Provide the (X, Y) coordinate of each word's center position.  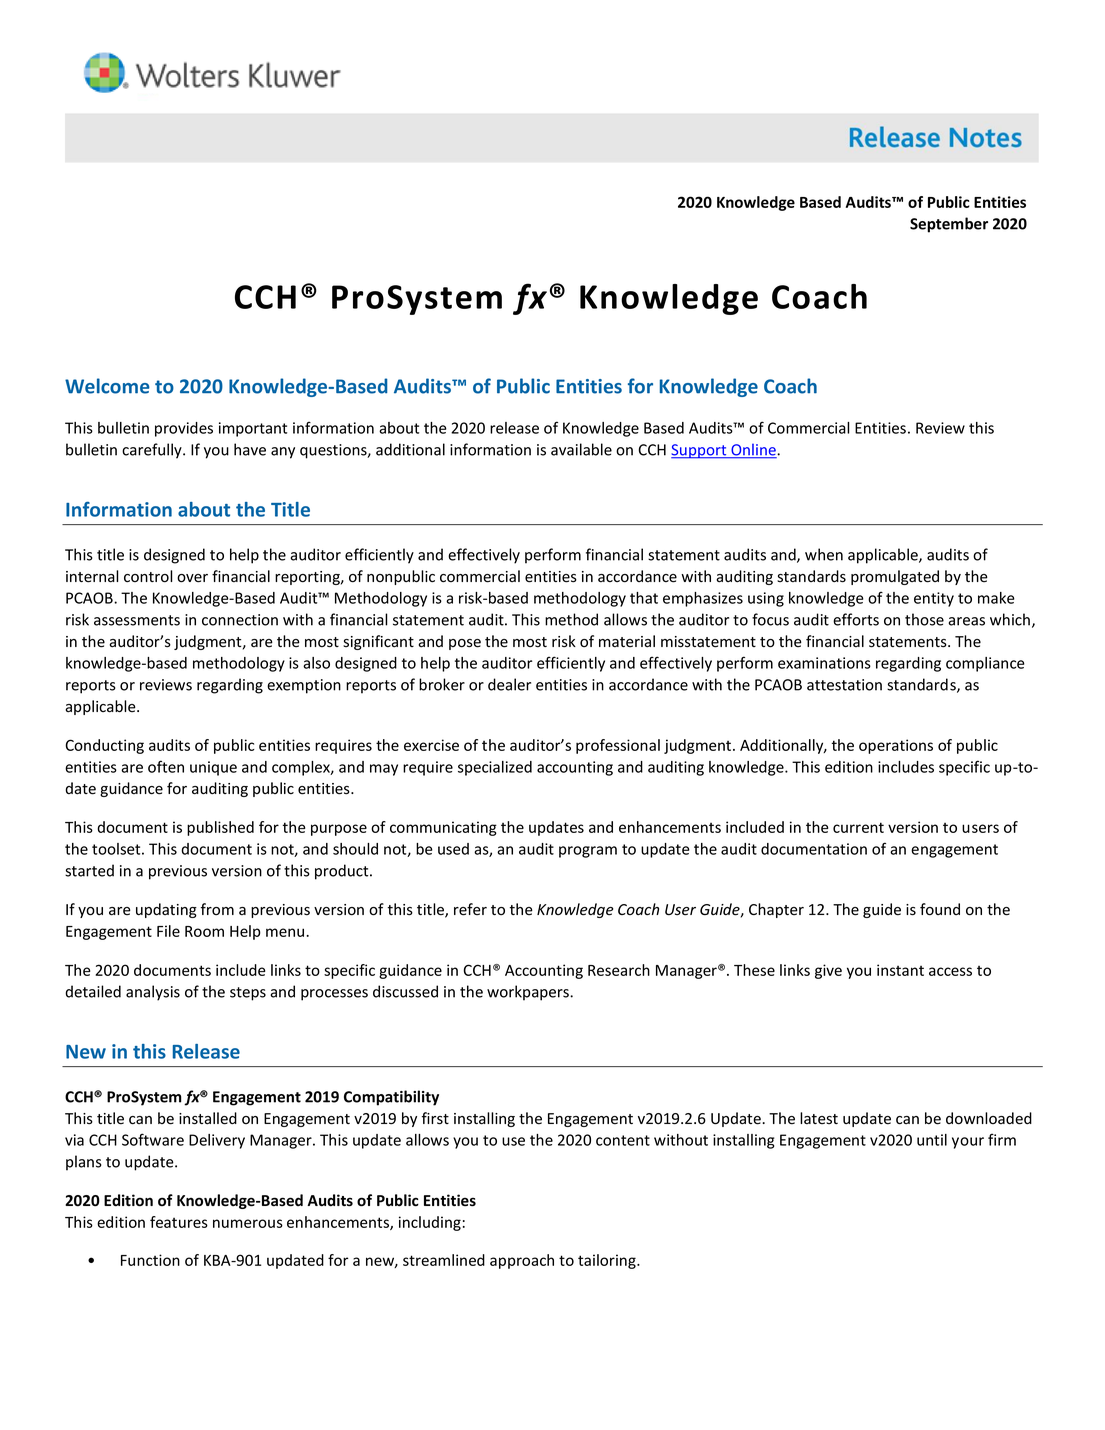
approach (522, 1261)
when (824, 554)
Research (619, 970)
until (932, 1140)
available (581, 449)
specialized (495, 768)
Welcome (107, 386)
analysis (153, 993)
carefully (153, 451)
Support (700, 451)
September (949, 225)
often (166, 766)
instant (900, 970)
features (179, 1222)
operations (896, 746)
